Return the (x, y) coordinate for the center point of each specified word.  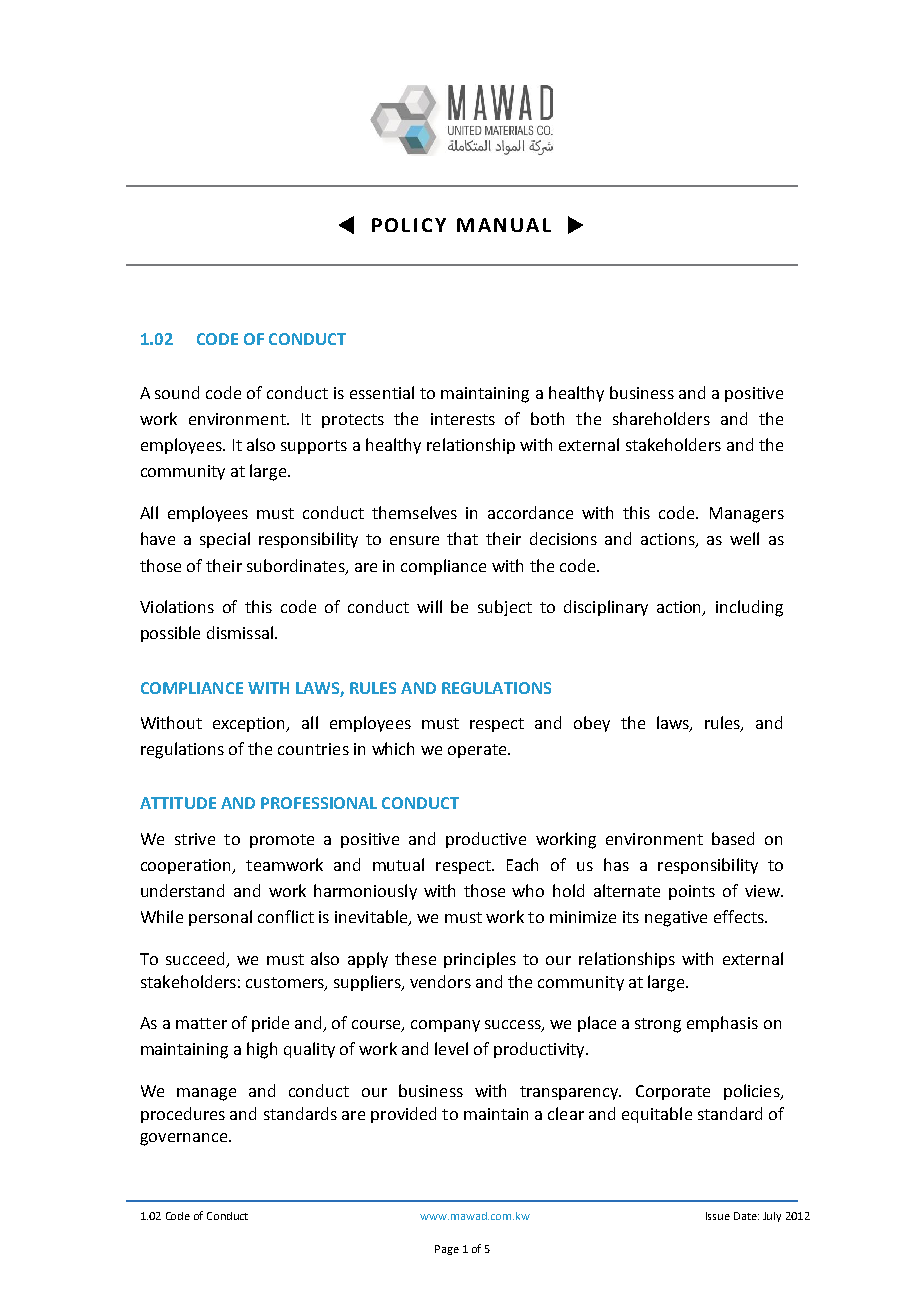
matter (201, 1023)
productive (486, 840)
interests (463, 419)
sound (177, 392)
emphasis (722, 1024)
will (429, 606)
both (547, 418)
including (749, 608)
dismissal (240, 632)
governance (185, 1139)
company (445, 1026)
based (733, 838)
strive (195, 839)
